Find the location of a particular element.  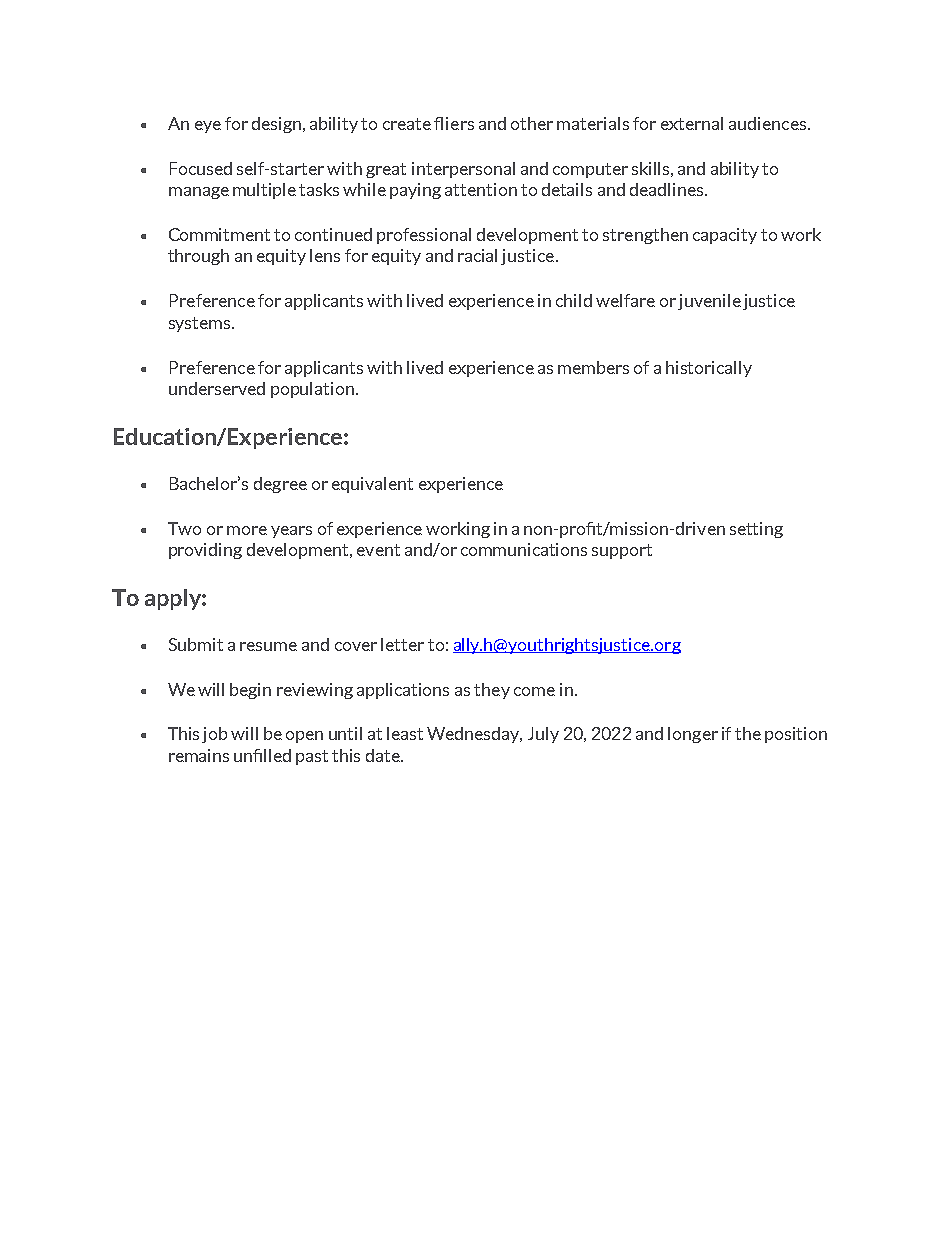

Wednesday is located at coordinates (474, 735).
